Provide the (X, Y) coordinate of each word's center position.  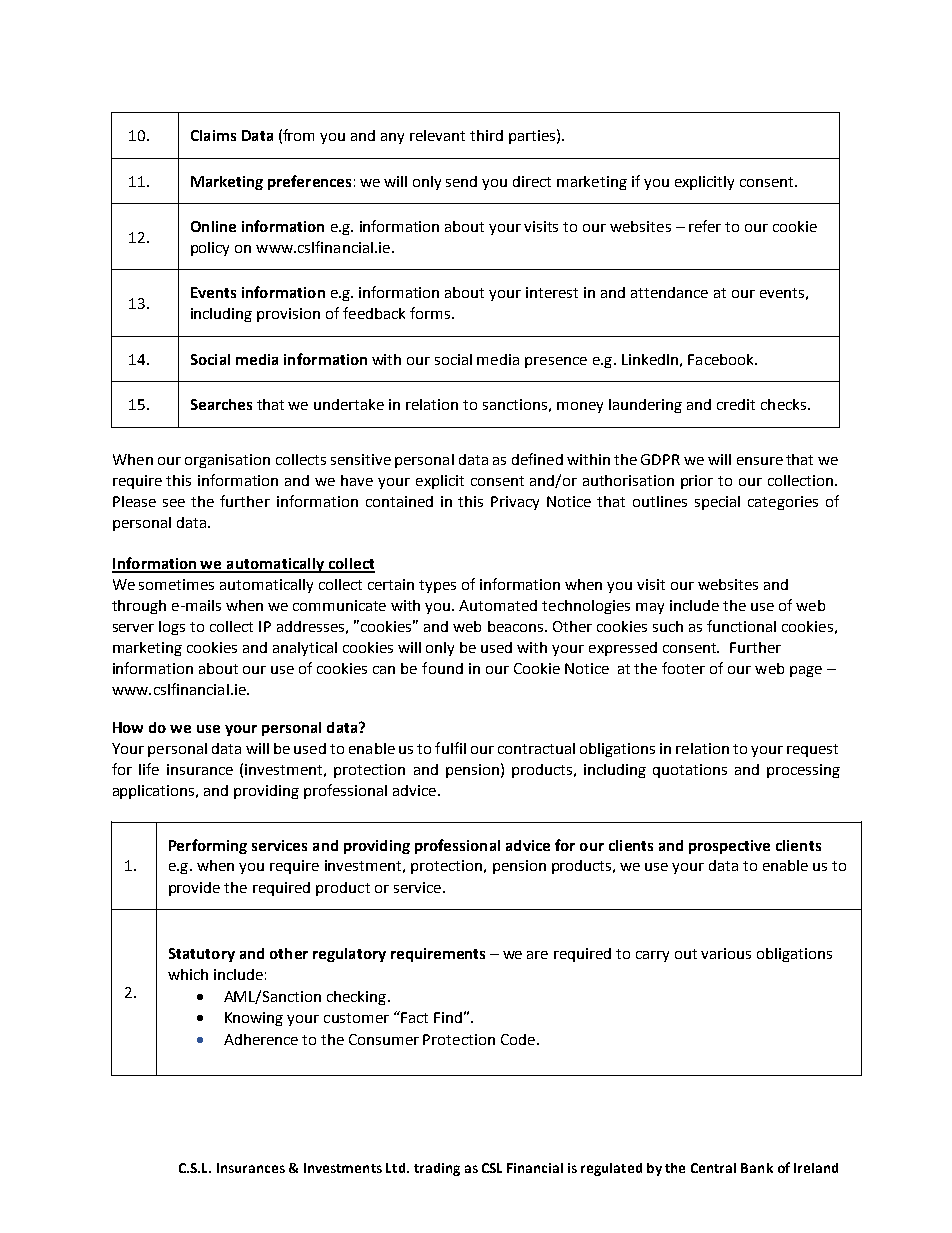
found (442, 668)
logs (172, 628)
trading (437, 1169)
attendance (669, 292)
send (461, 181)
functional (741, 626)
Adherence (261, 1039)
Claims (213, 135)
